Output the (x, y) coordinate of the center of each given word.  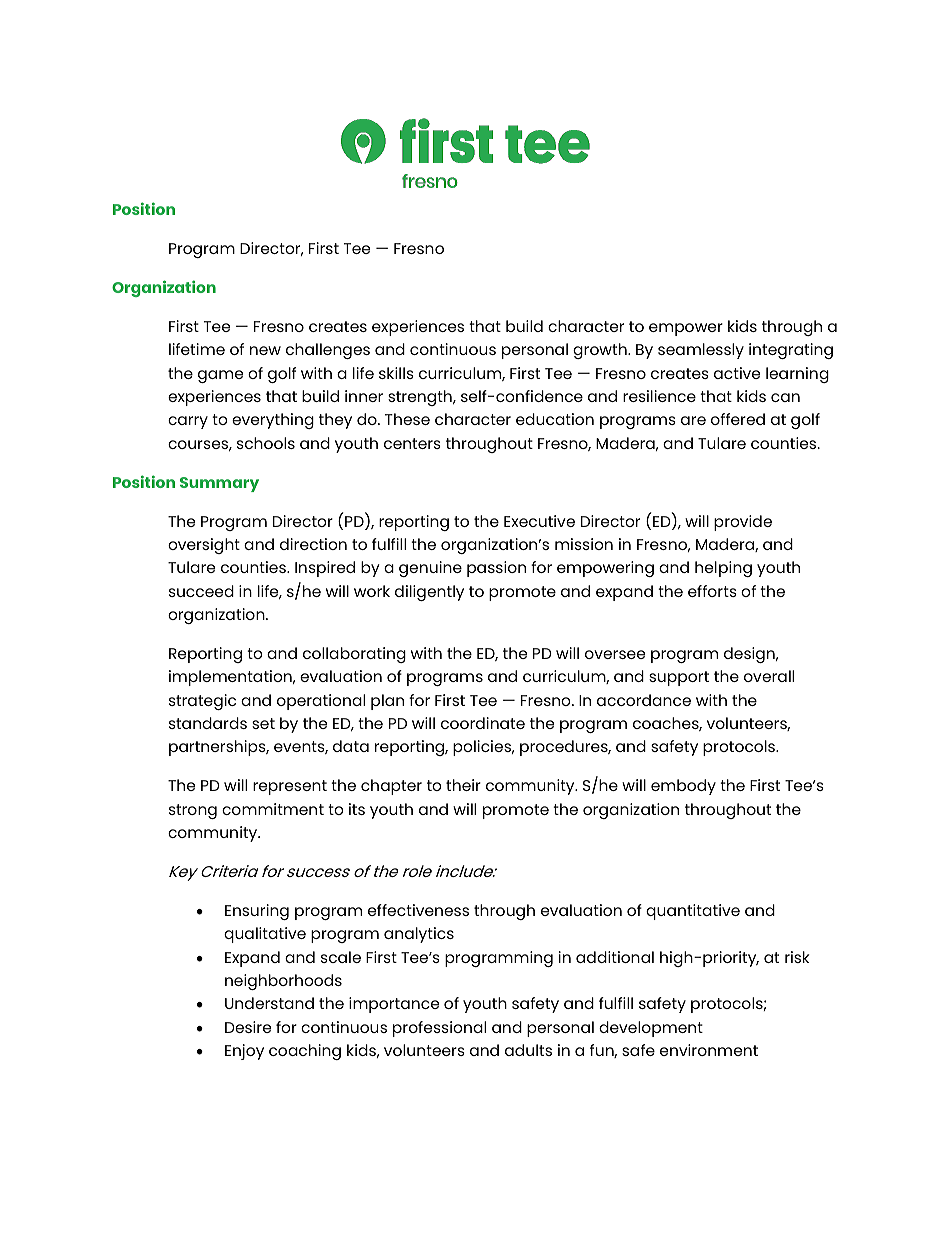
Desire (248, 1027)
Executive (539, 521)
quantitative (693, 912)
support (679, 678)
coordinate (483, 723)
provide (743, 523)
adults (528, 1050)
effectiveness (418, 910)
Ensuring (257, 912)
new (265, 350)
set (263, 723)
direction (313, 544)
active (737, 373)
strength (421, 398)
